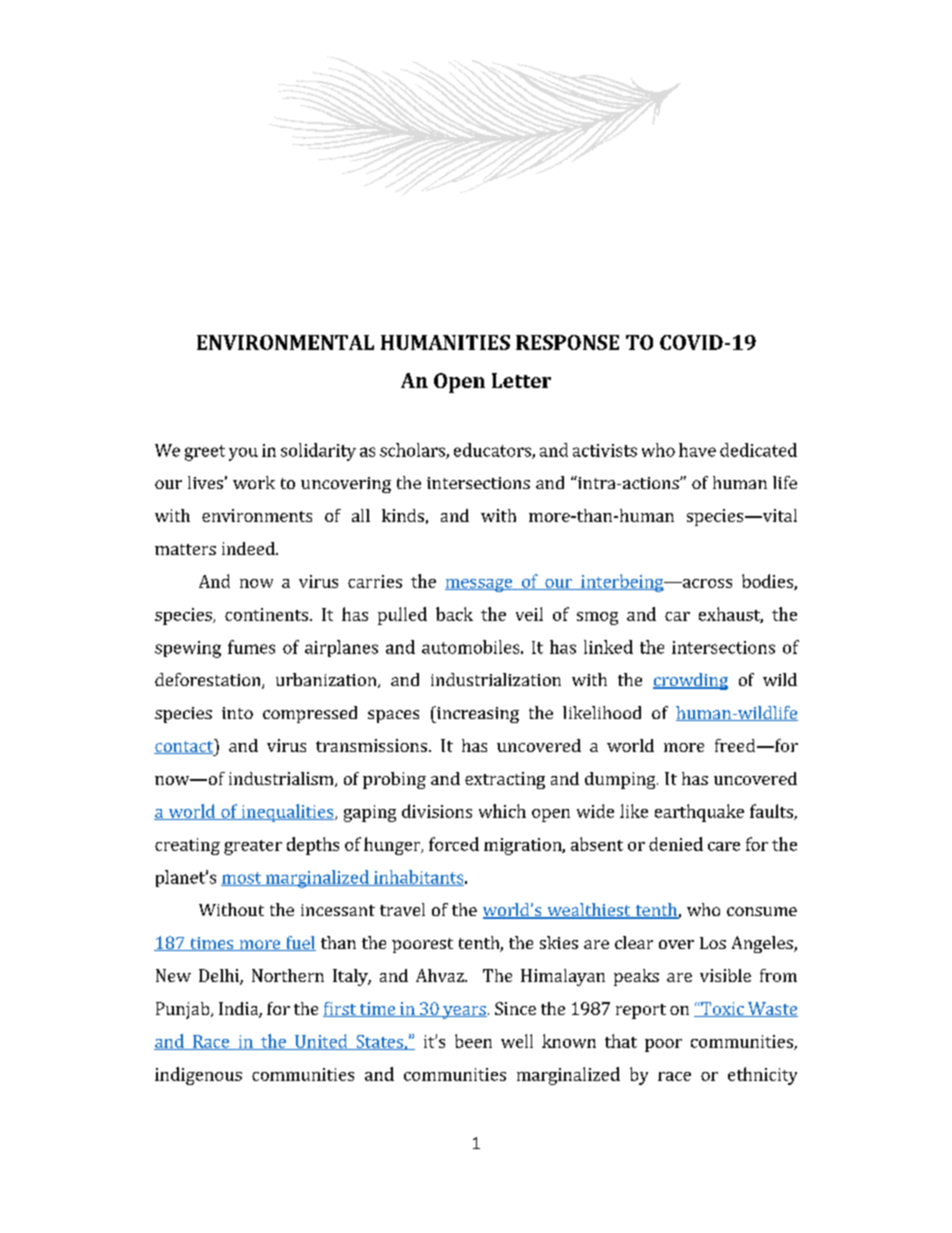 Image resolution: width=952 pixels, height=1233 pixels. I want to click on bodies, so click(768, 582).
